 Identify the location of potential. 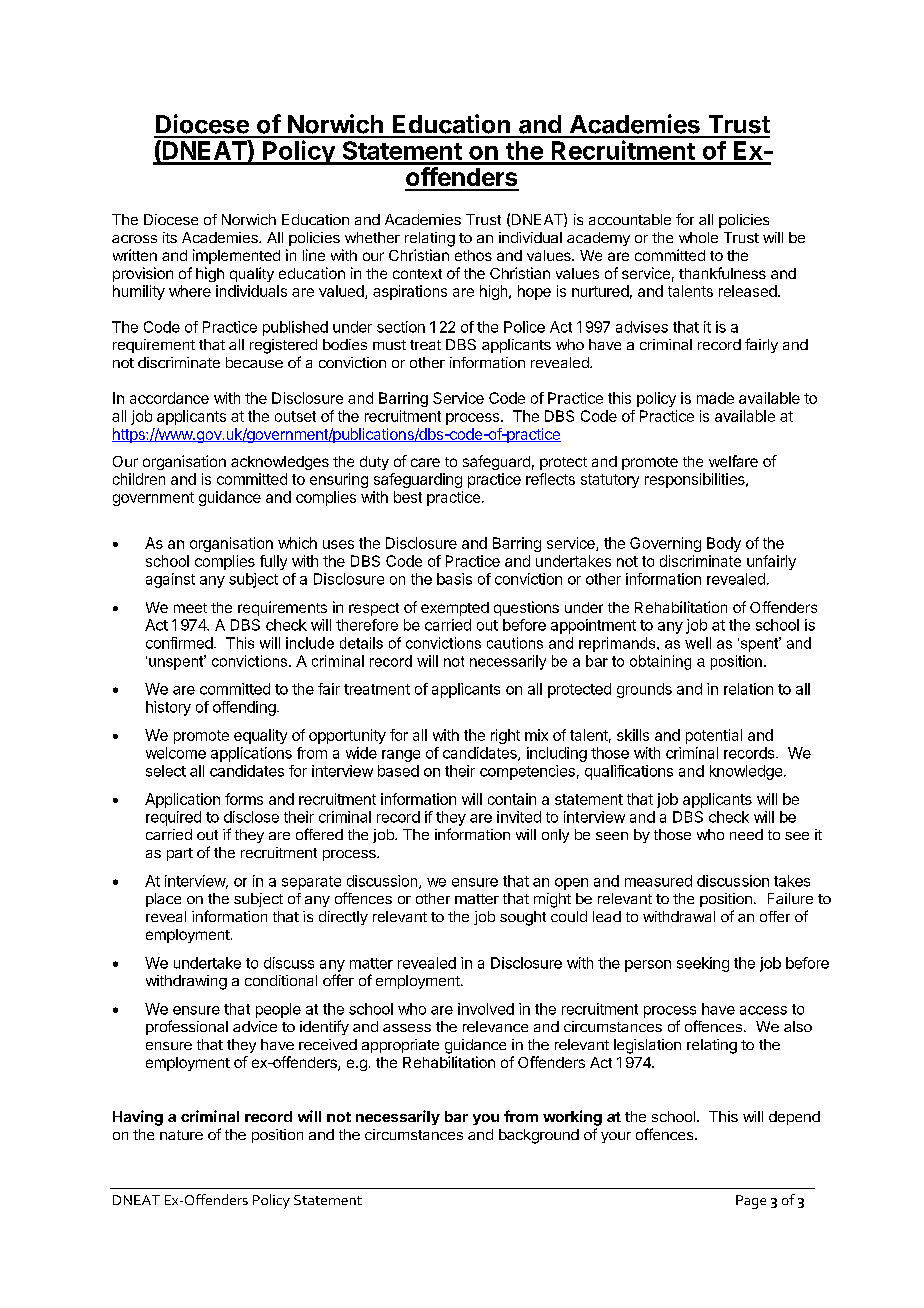
(714, 736).
